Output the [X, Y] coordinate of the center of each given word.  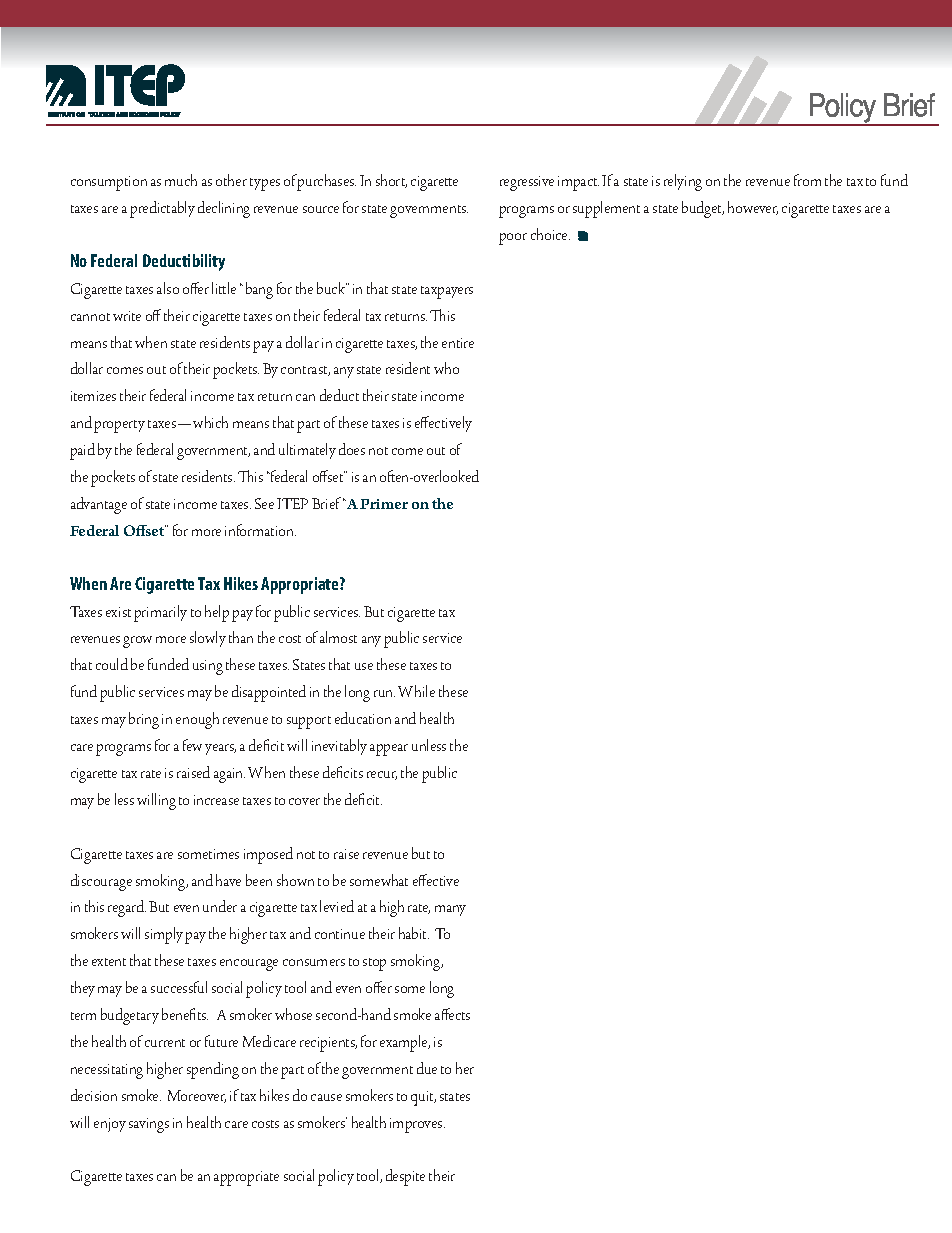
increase [216, 800]
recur [382, 775]
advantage [99, 505]
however [753, 208]
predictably [162, 209]
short [391, 181]
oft [387, 476]
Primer [384, 504]
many [450, 910]
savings [149, 1125]
